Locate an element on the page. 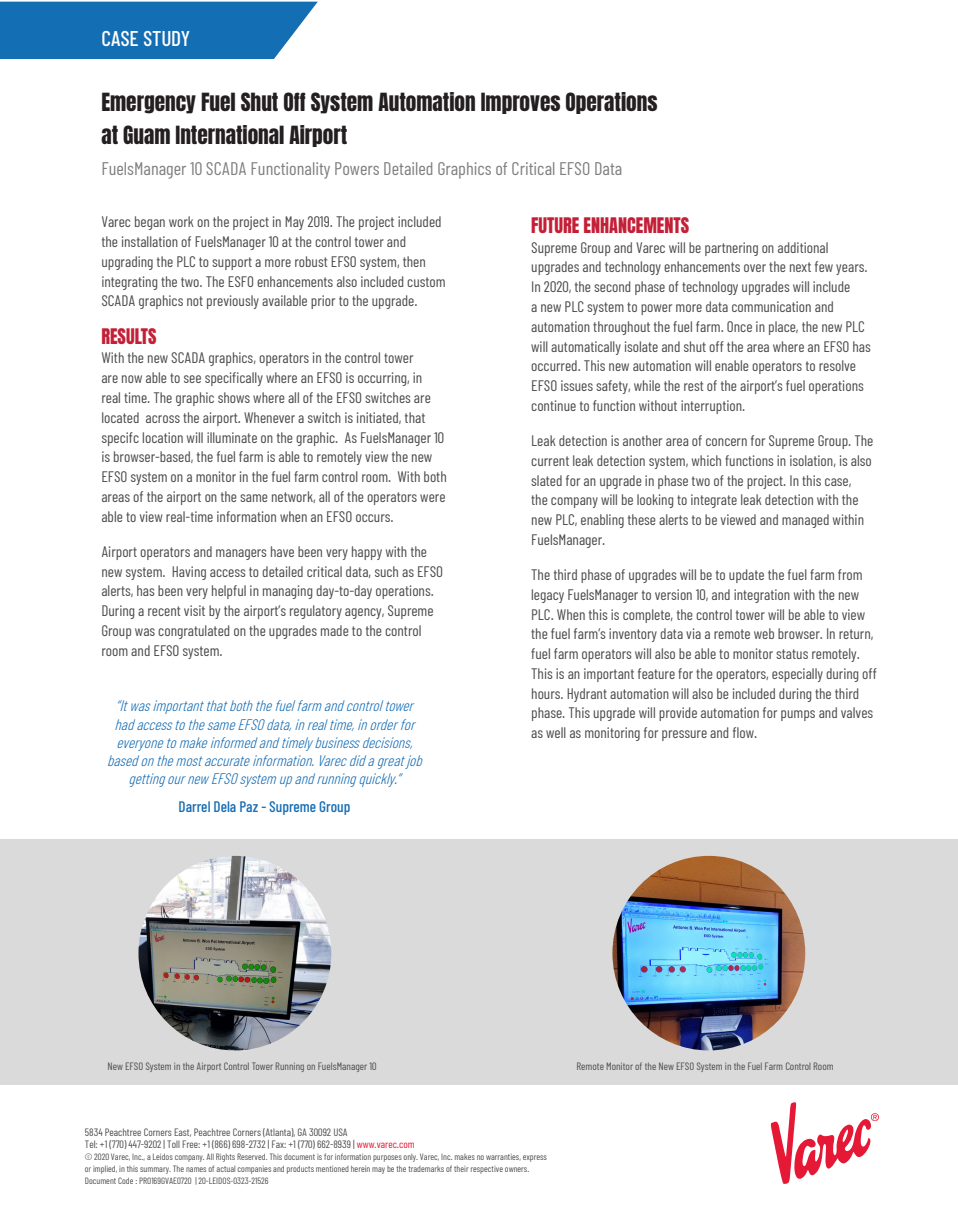 This page has width=958, height=1232. STUDY is located at coordinates (166, 38).
